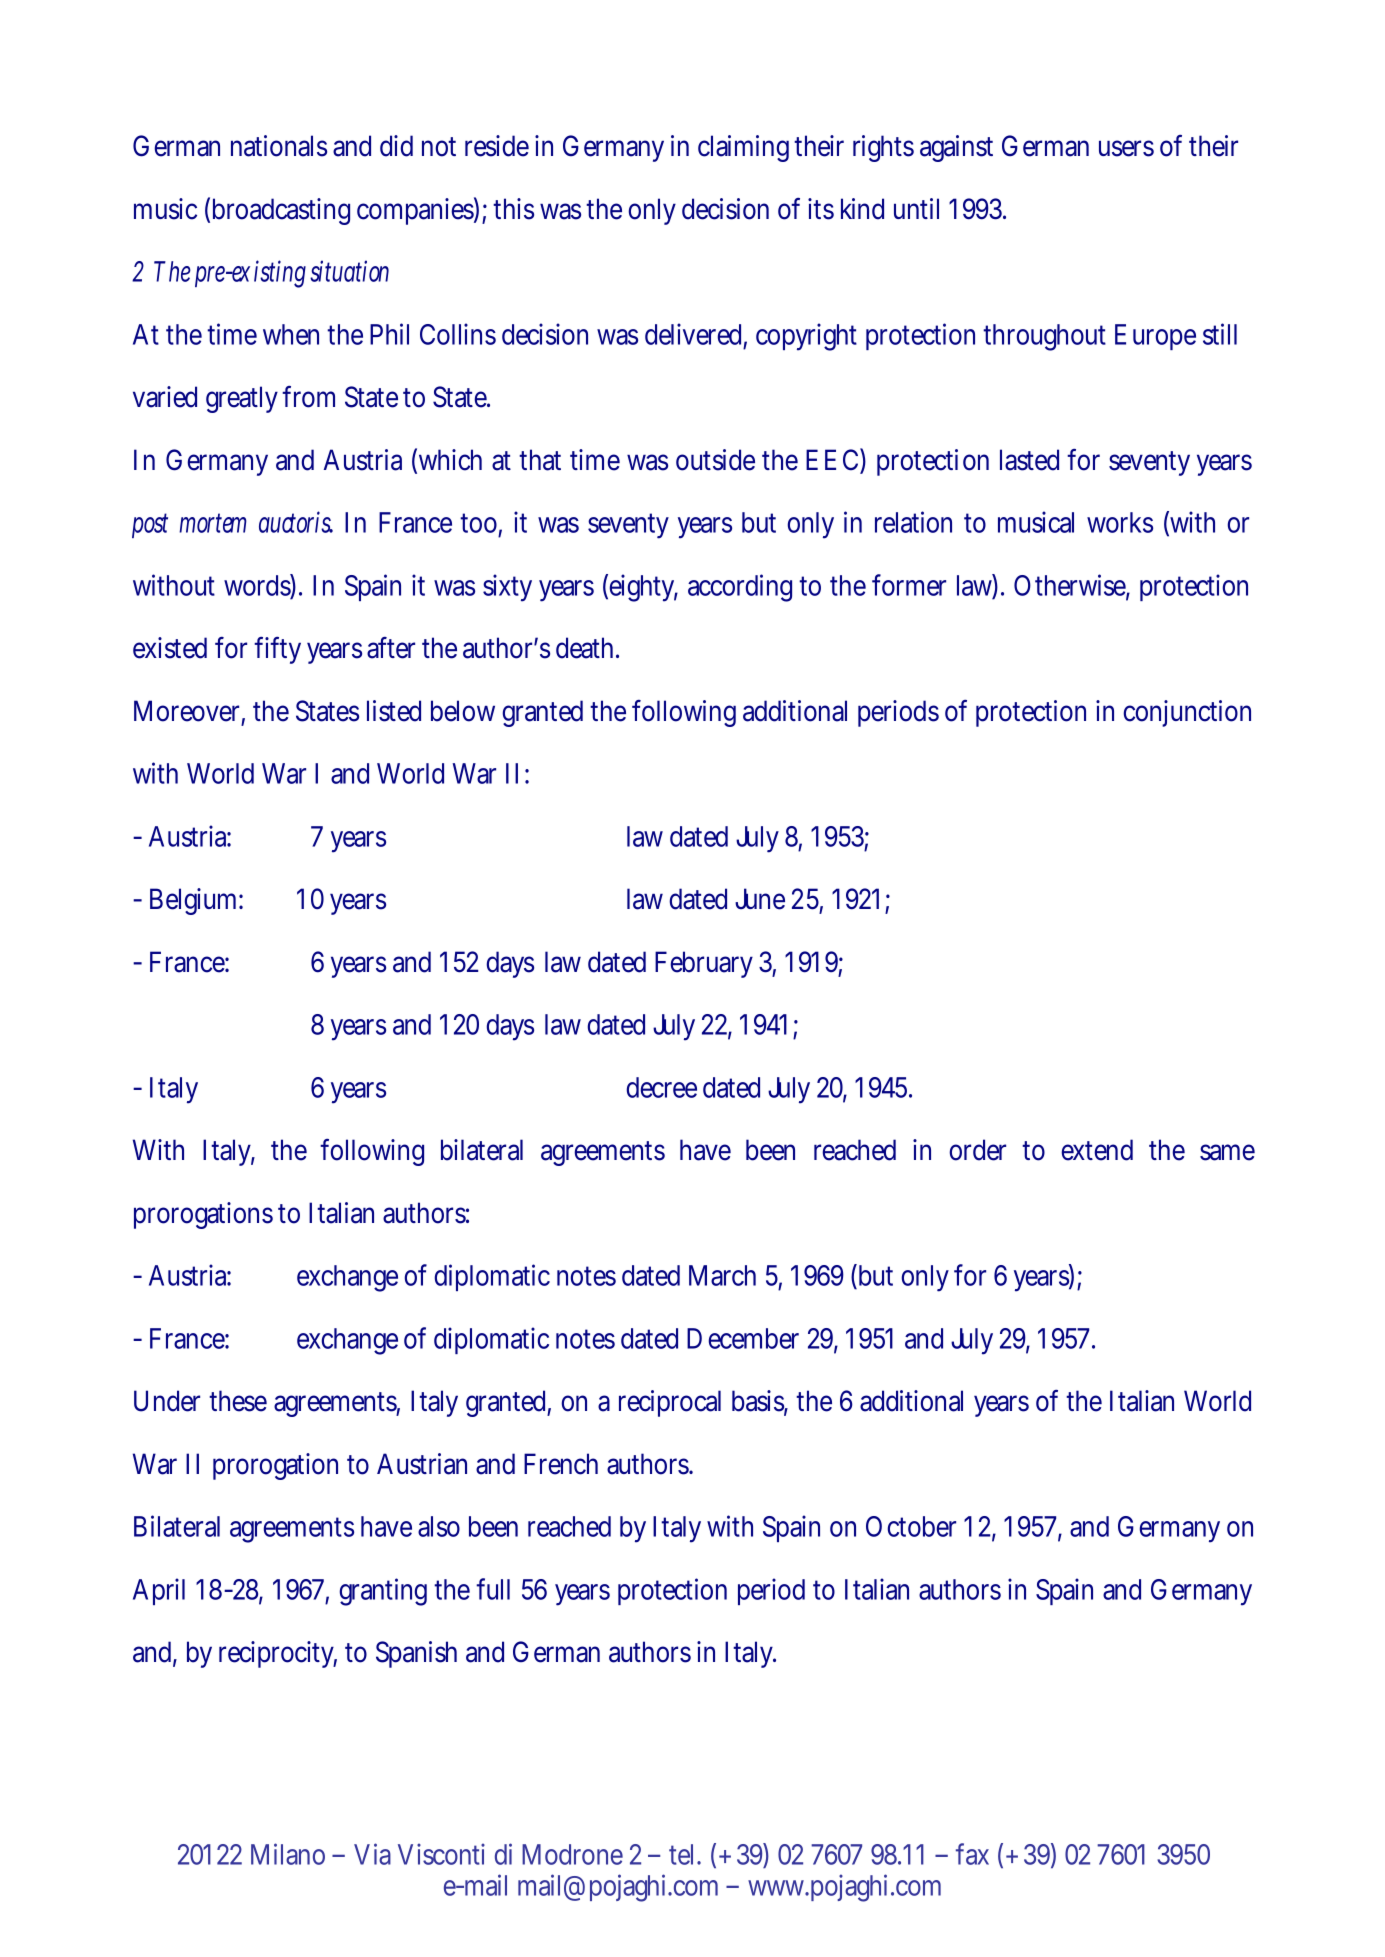 This screenshot has height=1957, width=1385. Describe the element at coordinates (238, 1401) in the screenshot. I see `these` at that location.
